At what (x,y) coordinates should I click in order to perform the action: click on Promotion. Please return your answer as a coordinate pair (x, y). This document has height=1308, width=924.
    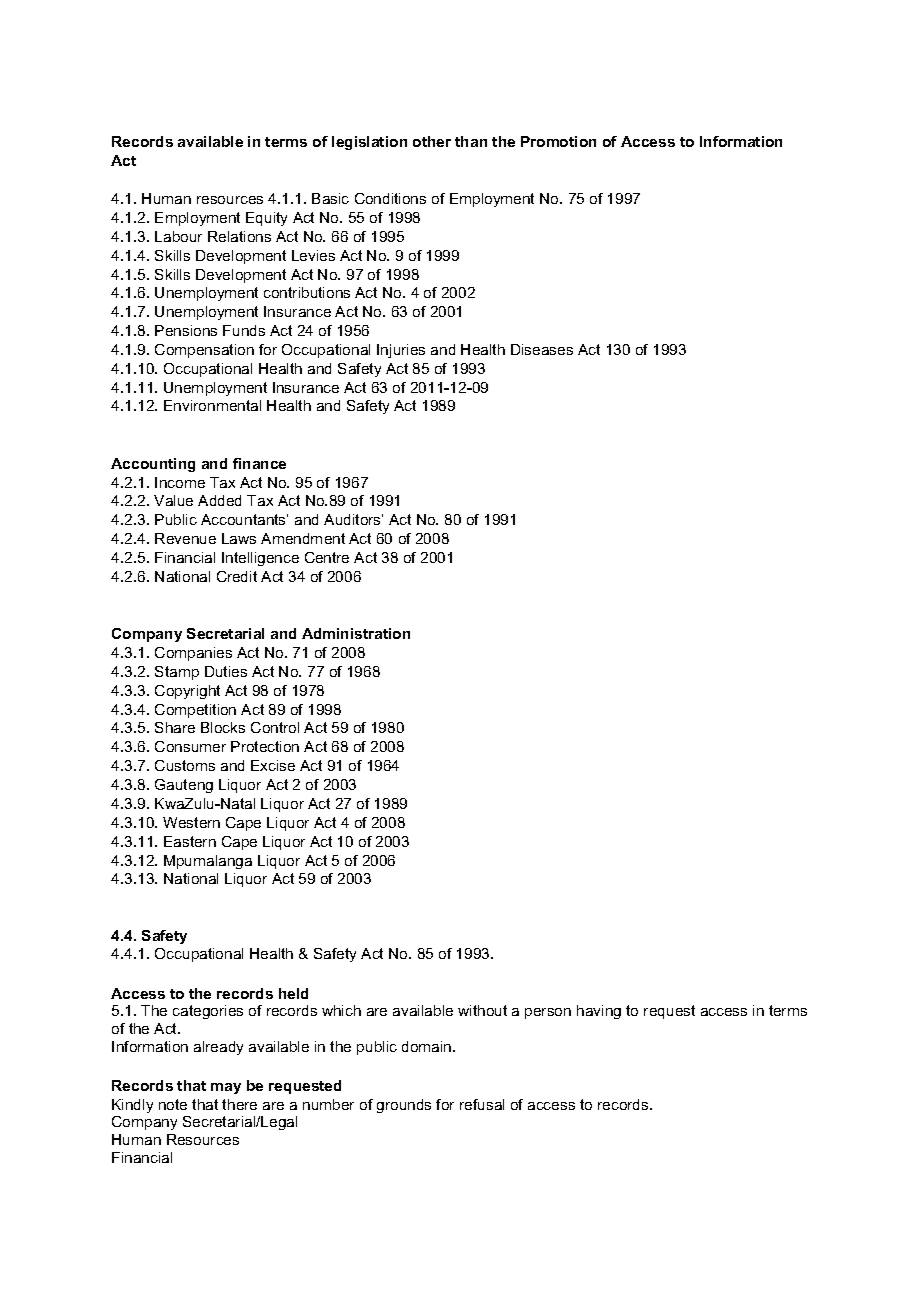
    Looking at the image, I should click on (558, 141).
